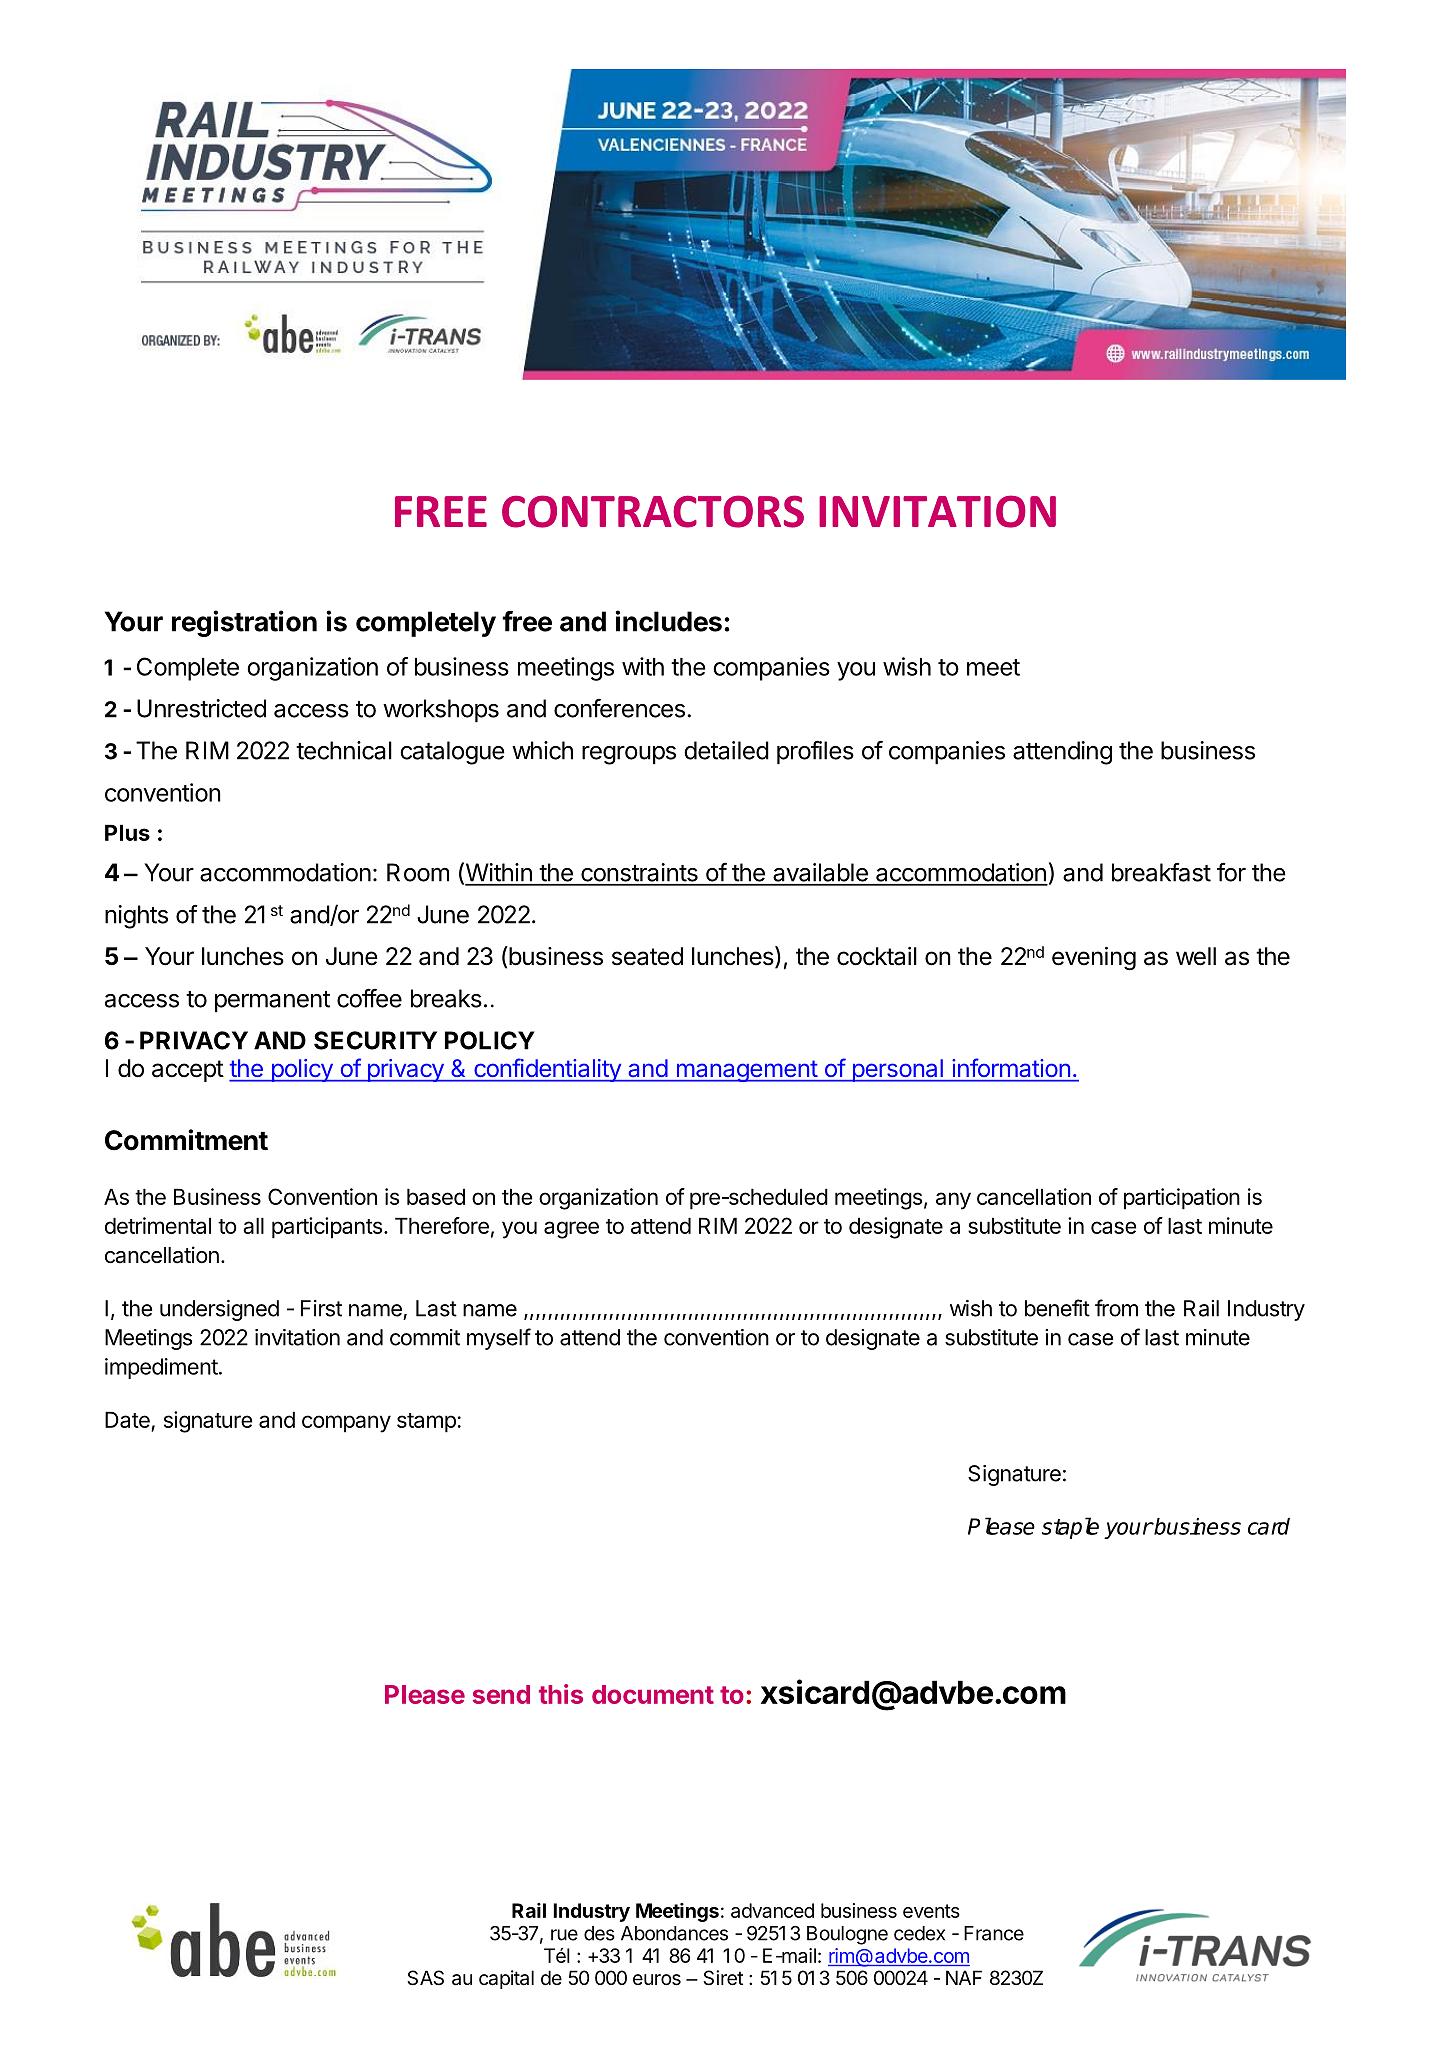 The image size is (1450, 2051). I want to click on seated, so click(647, 956).
